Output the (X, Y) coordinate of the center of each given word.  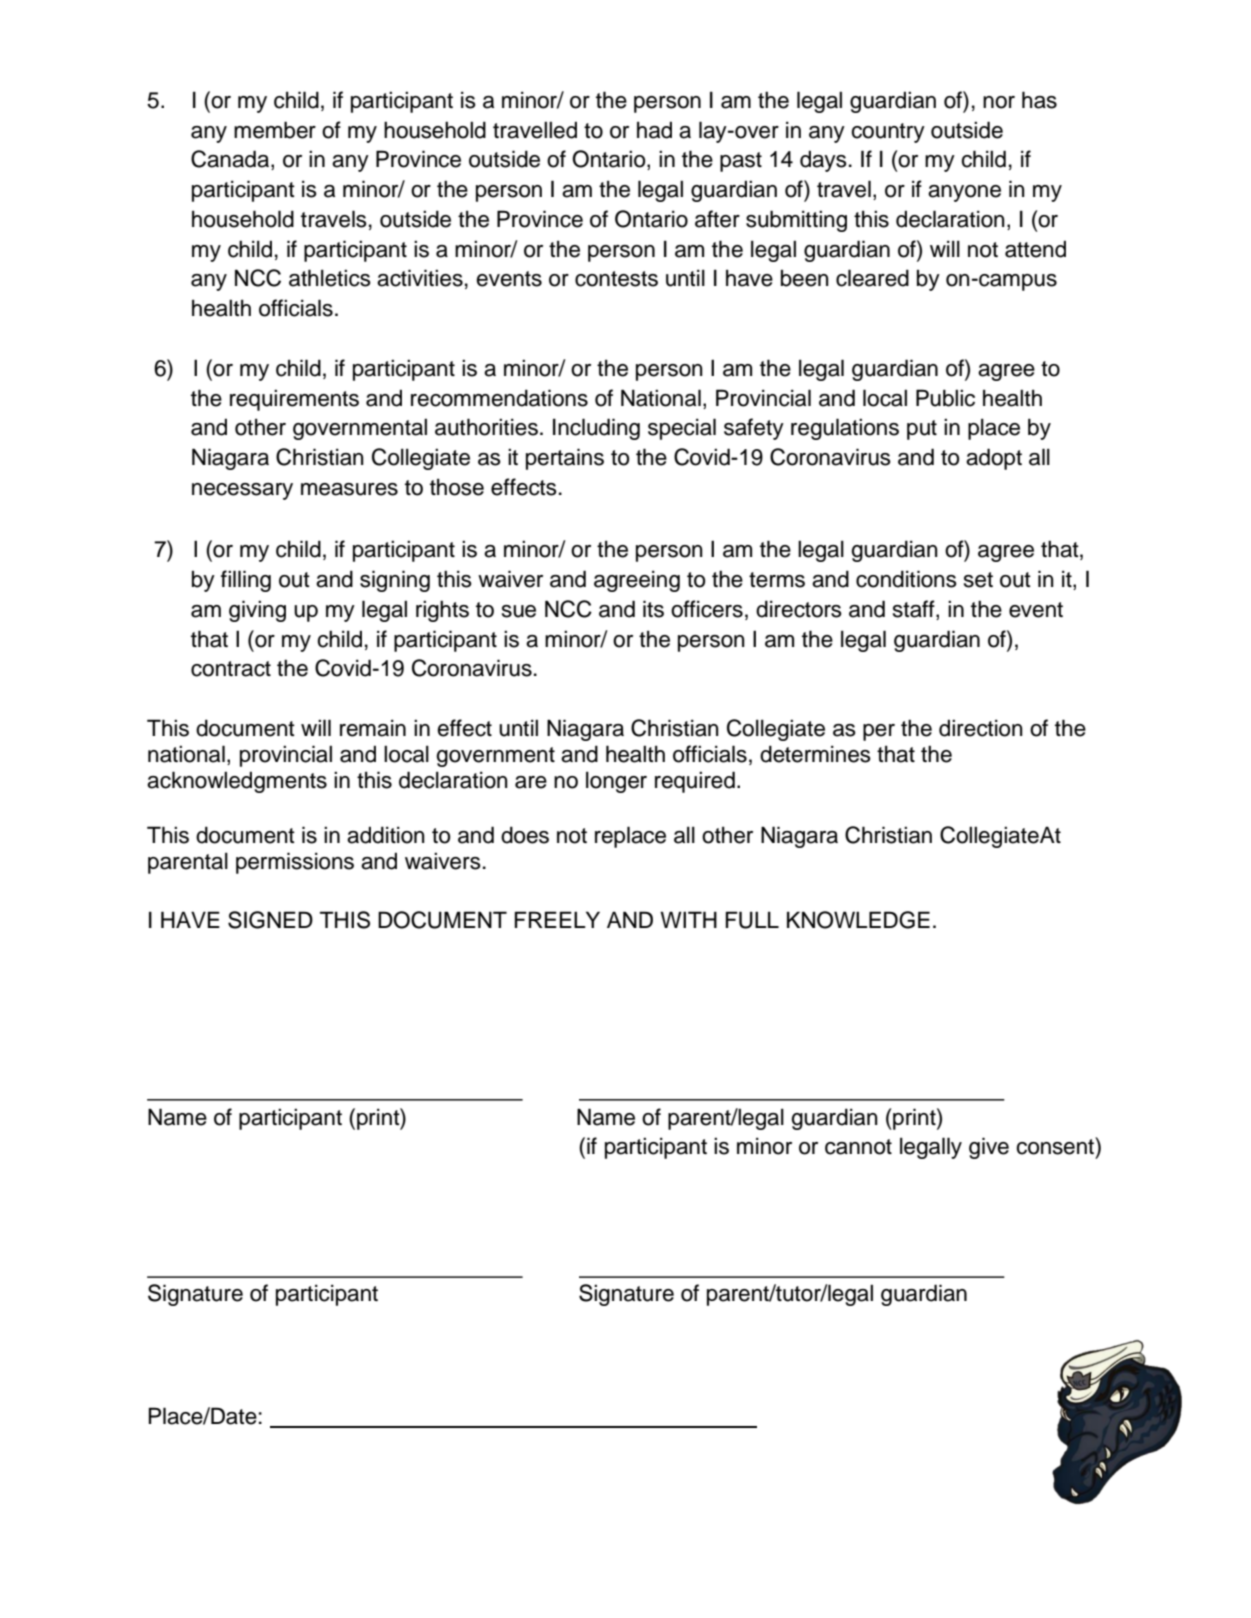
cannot (858, 1147)
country (888, 133)
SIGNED (270, 920)
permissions (295, 863)
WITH (688, 919)
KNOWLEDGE (858, 920)
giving (257, 611)
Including (596, 429)
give (989, 1148)
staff (915, 609)
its (653, 609)
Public (945, 398)
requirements (294, 400)
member (275, 130)
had (654, 130)
